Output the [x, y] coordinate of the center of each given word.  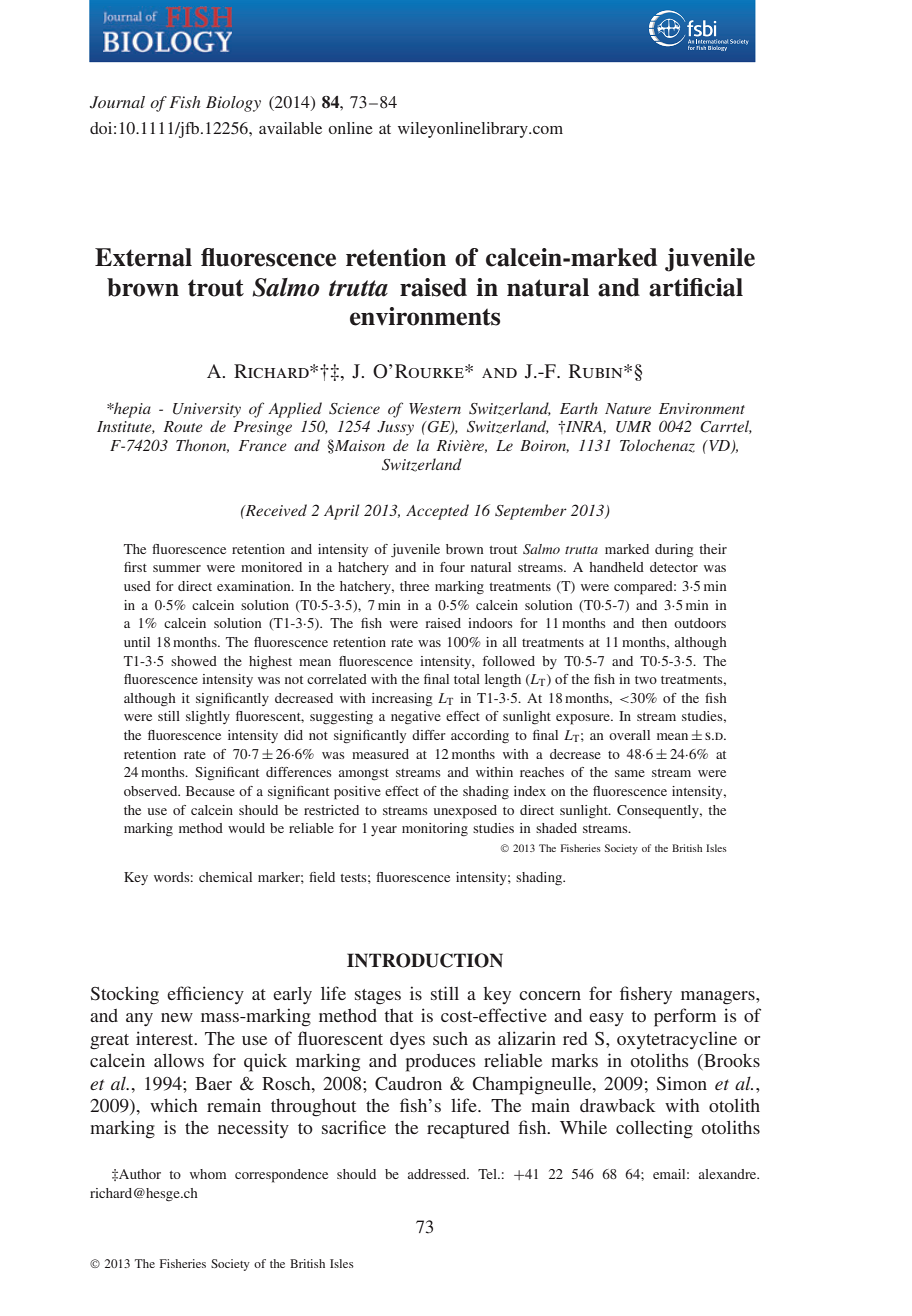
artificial [696, 287]
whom [208, 1174]
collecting [654, 1129]
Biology [233, 104]
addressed [438, 1174]
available [290, 128]
